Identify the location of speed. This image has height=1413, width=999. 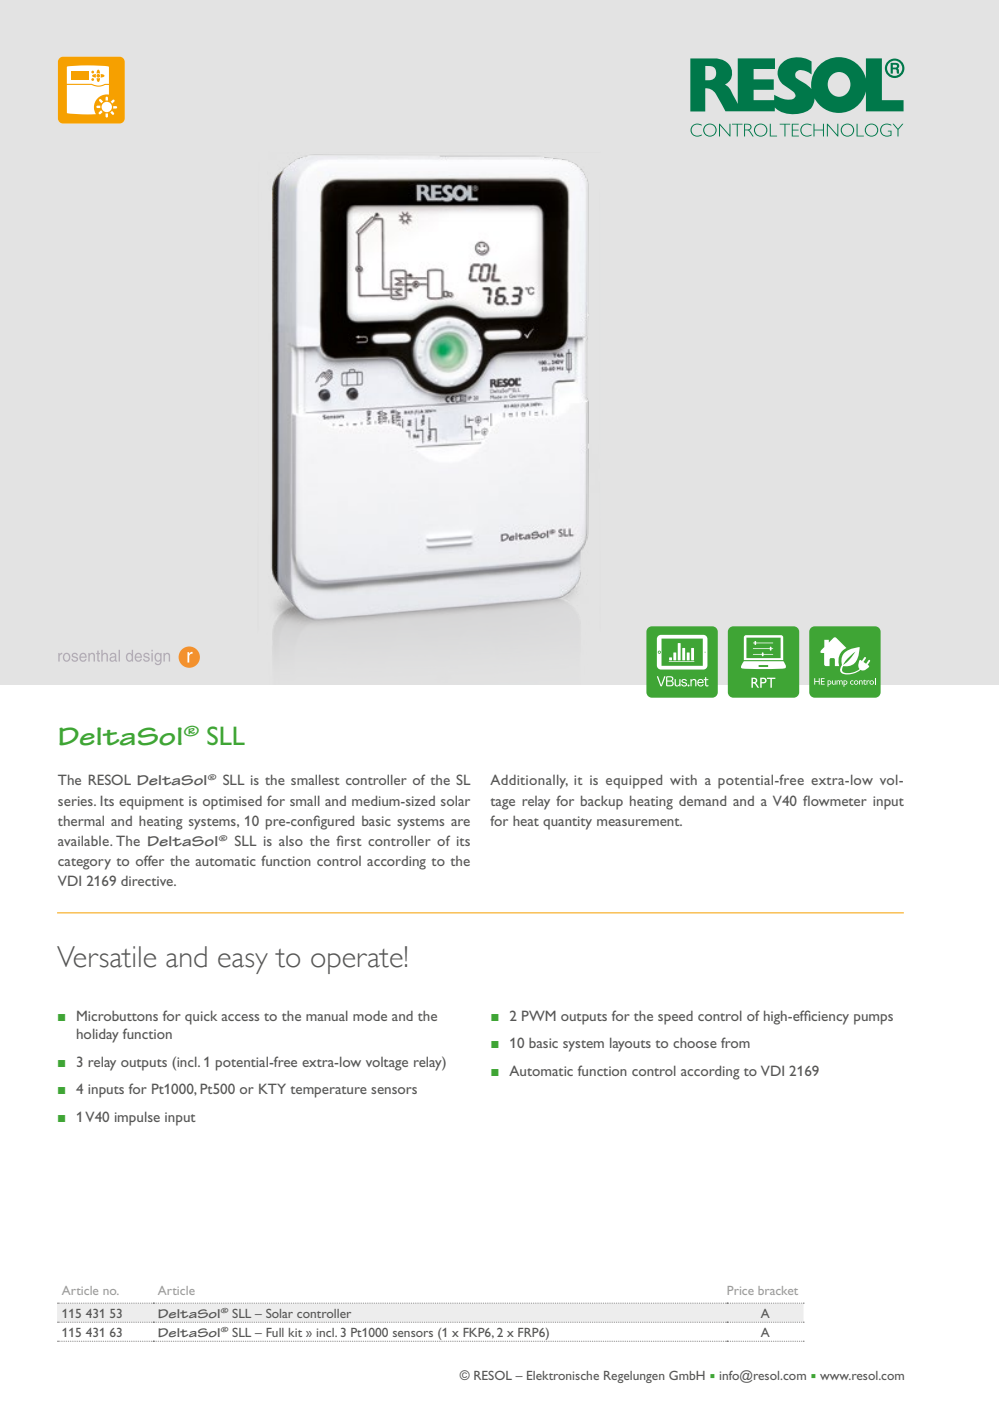
(675, 1018).
